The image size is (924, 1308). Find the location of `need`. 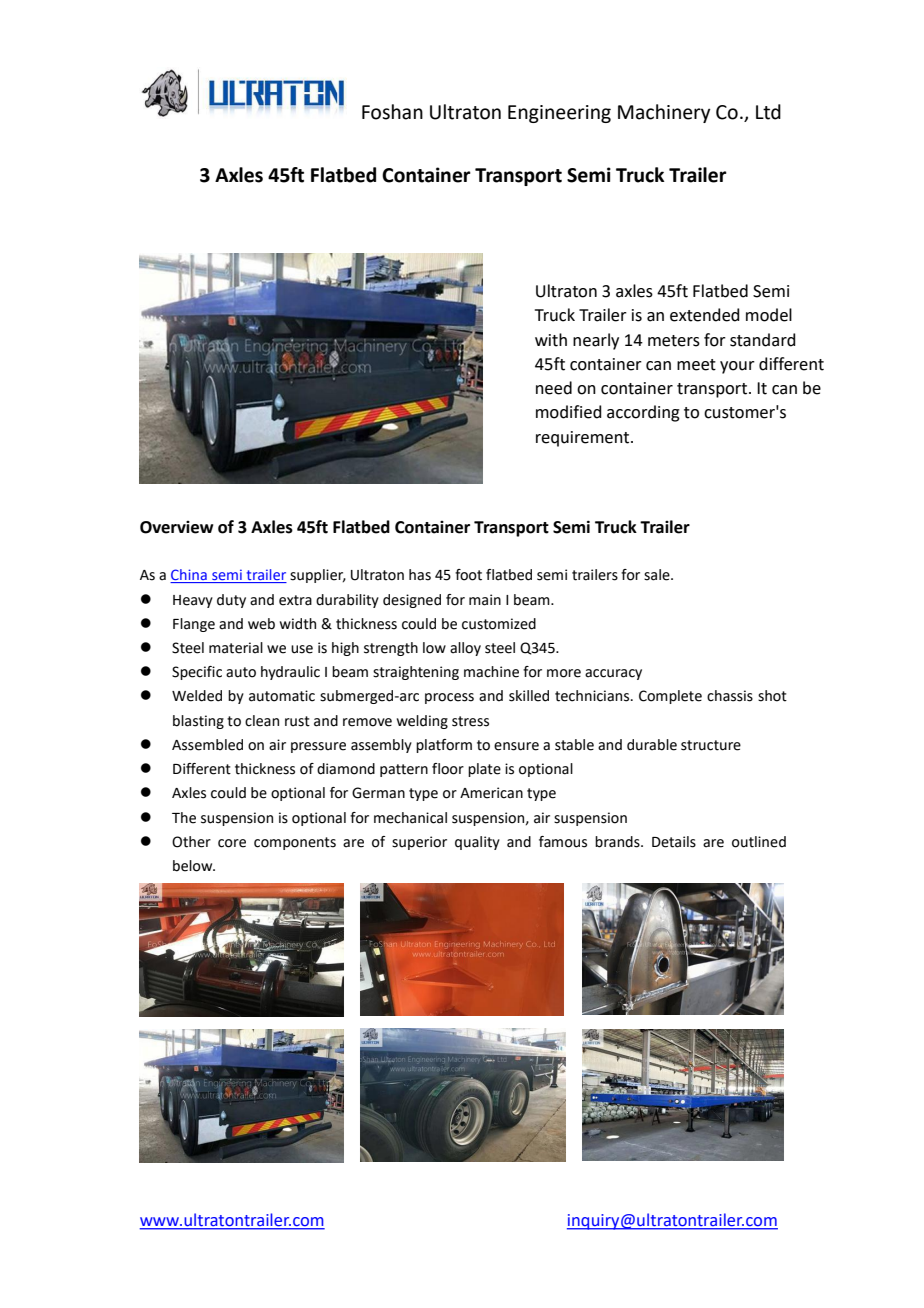

need is located at coordinates (554, 388).
